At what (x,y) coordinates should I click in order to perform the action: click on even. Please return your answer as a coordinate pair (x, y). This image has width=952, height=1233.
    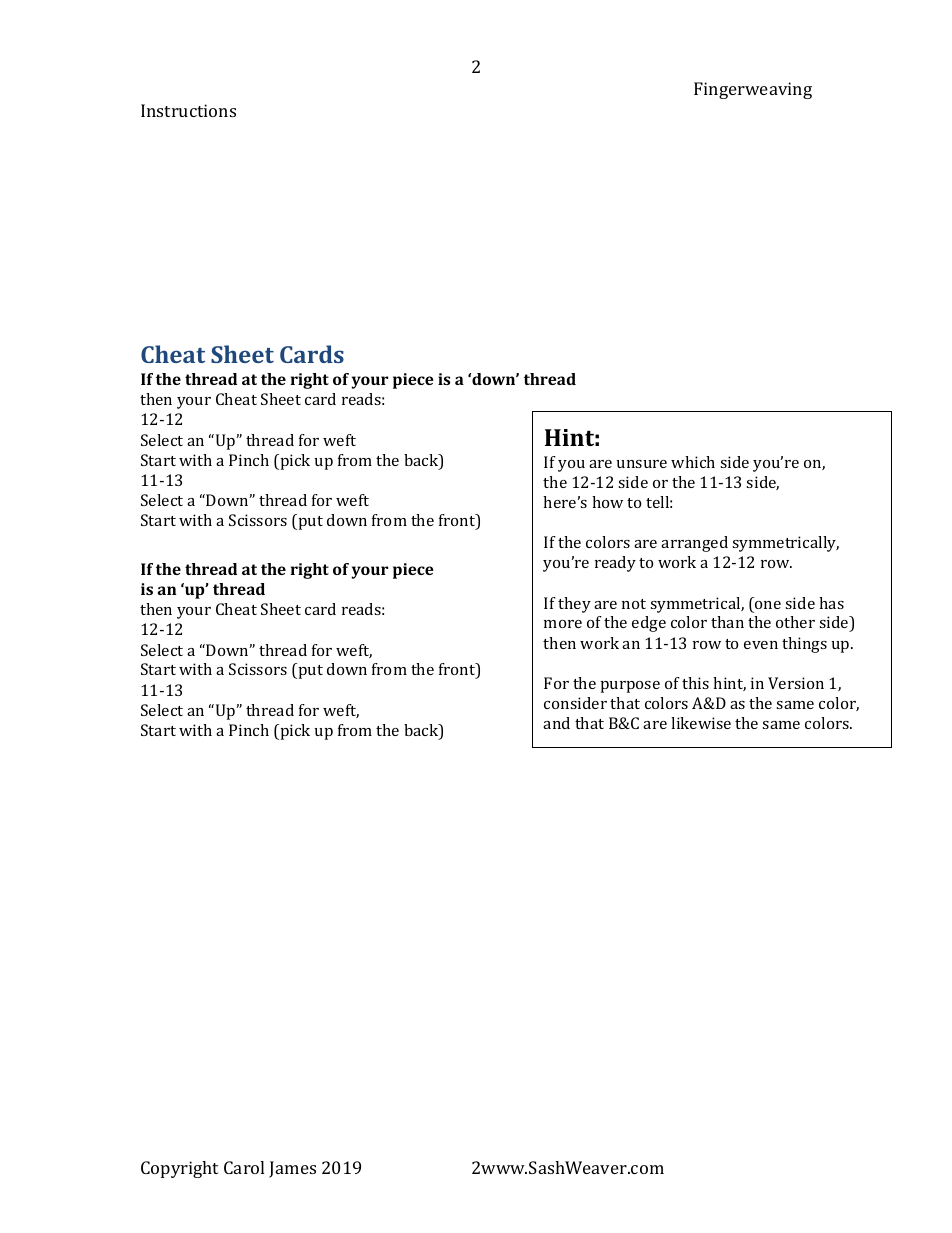
    Looking at the image, I should click on (761, 645).
